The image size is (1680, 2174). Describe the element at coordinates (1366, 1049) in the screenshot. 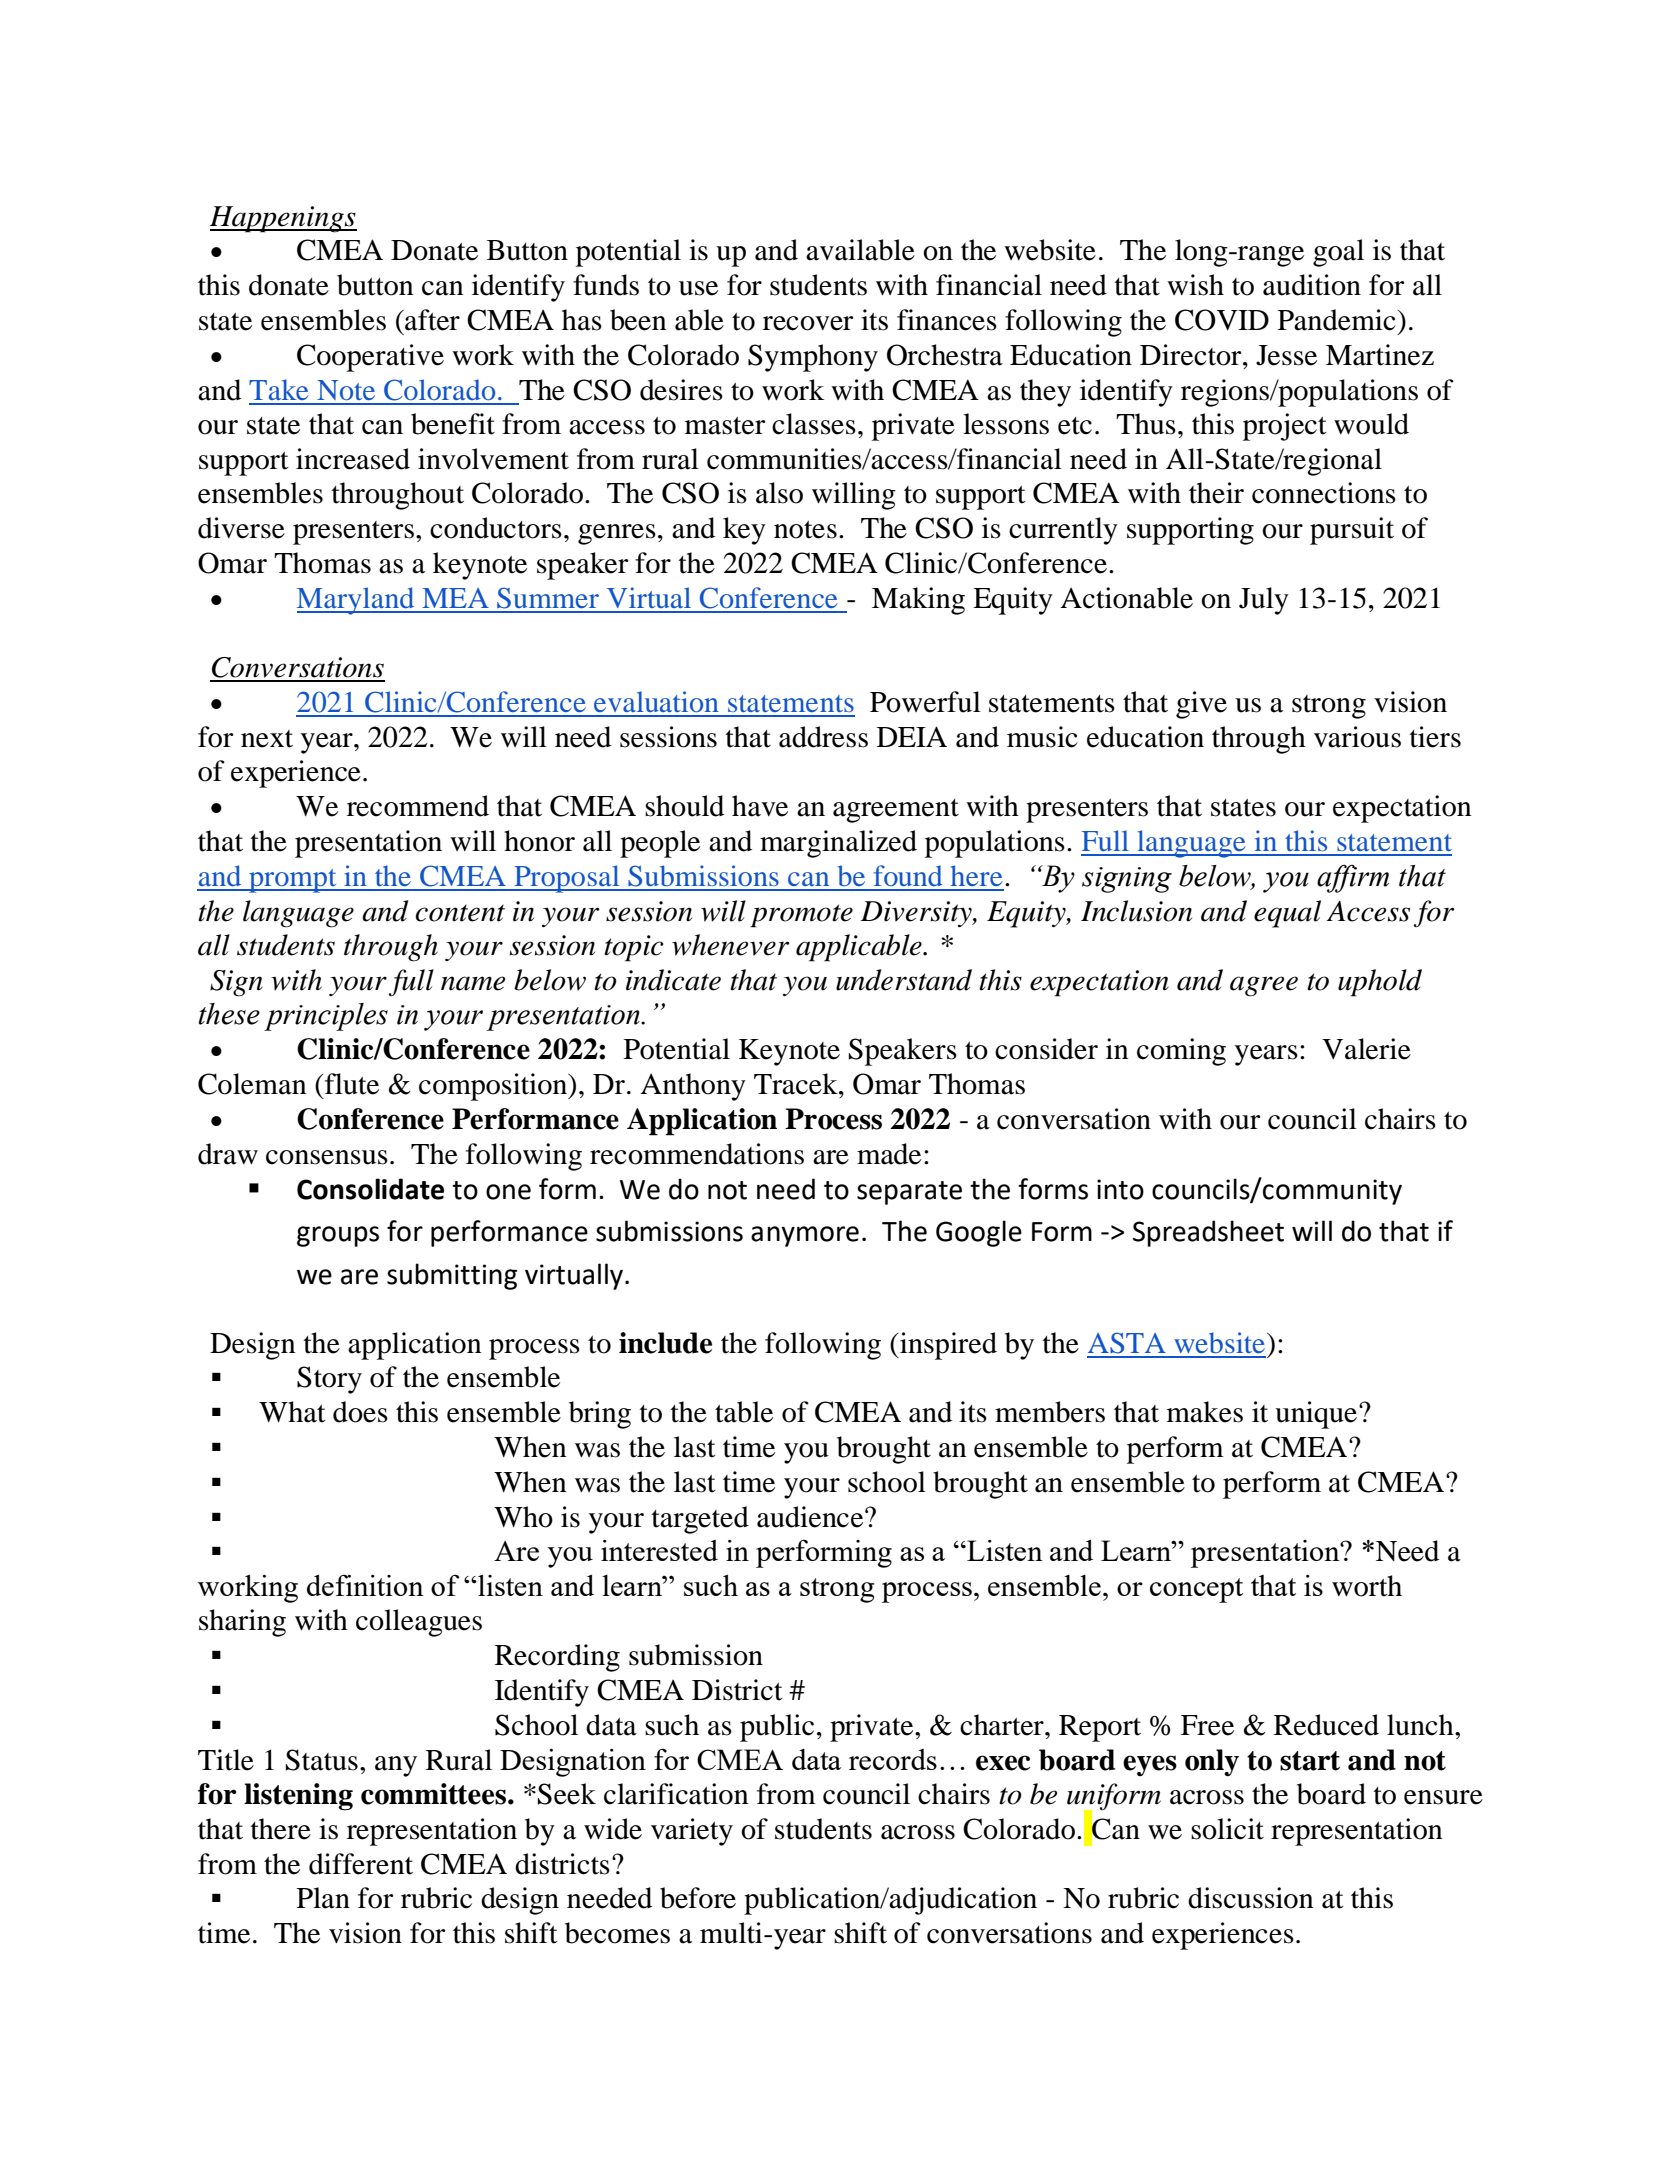

I see `Valerie` at that location.
